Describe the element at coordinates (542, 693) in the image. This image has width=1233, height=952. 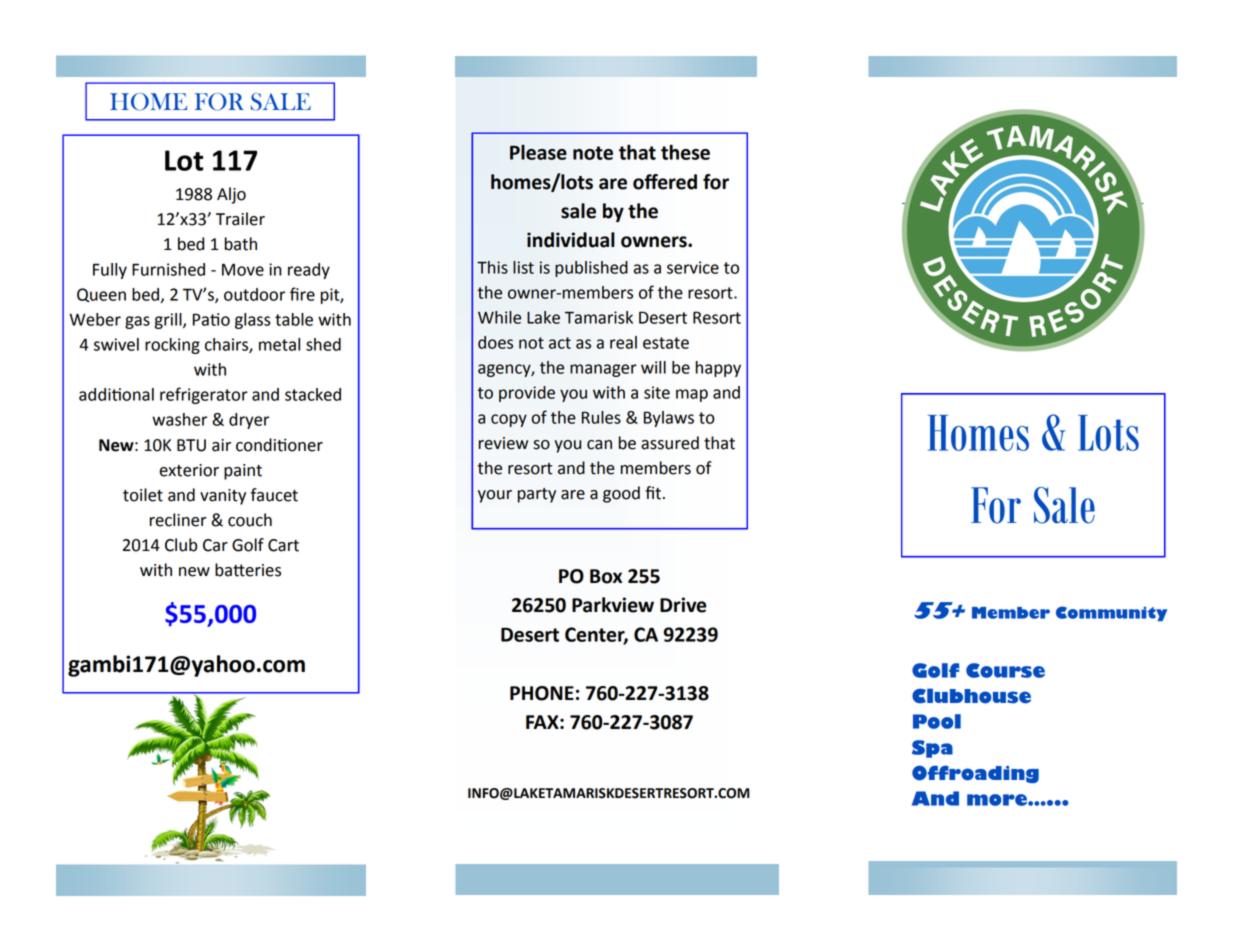
I see `PHONE` at that location.
